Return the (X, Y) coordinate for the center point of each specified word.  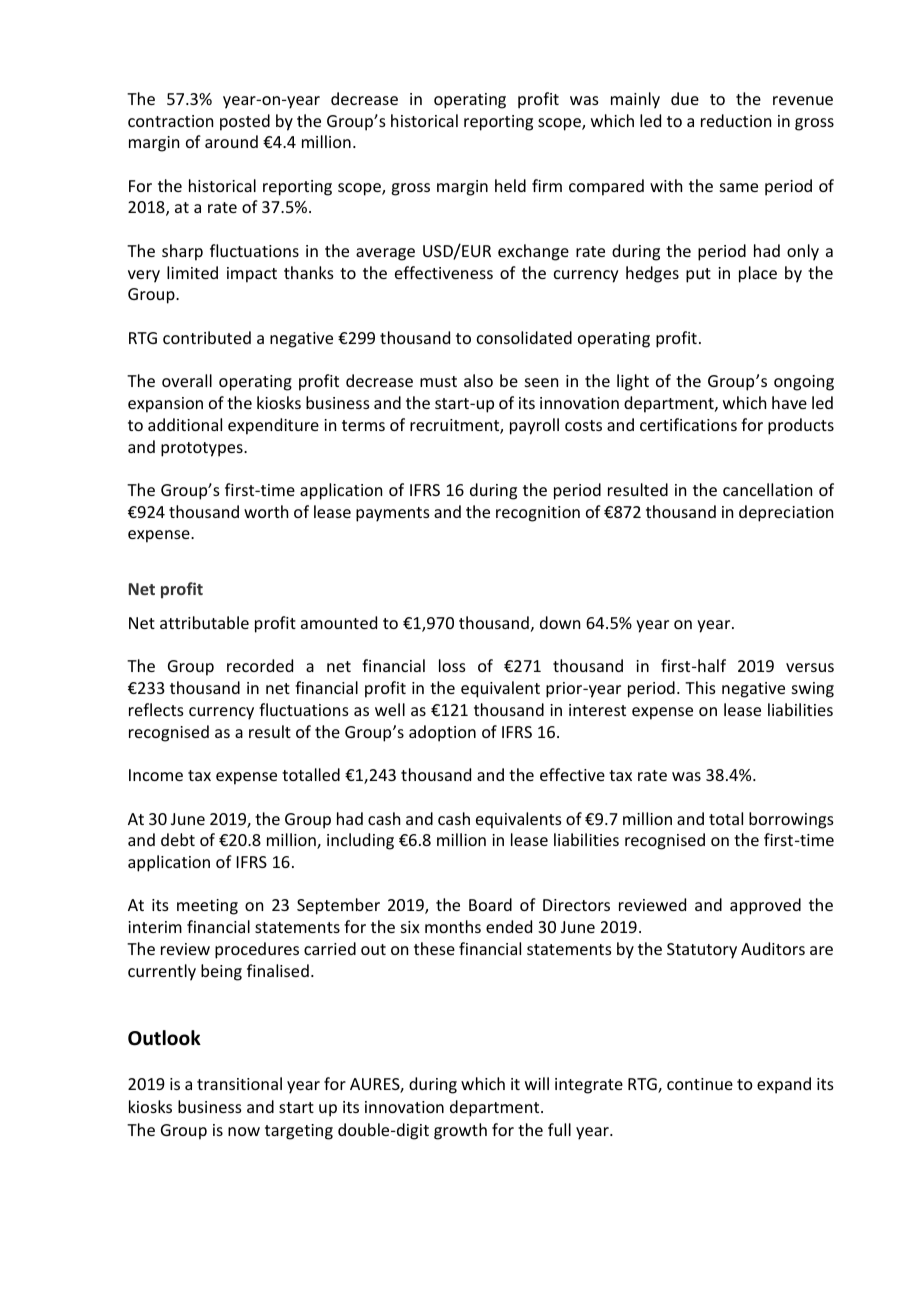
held (510, 185)
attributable (204, 622)
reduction (736, 120)
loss (452, 665)
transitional (239, 1083)
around (231, 141)
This (700, 687)
